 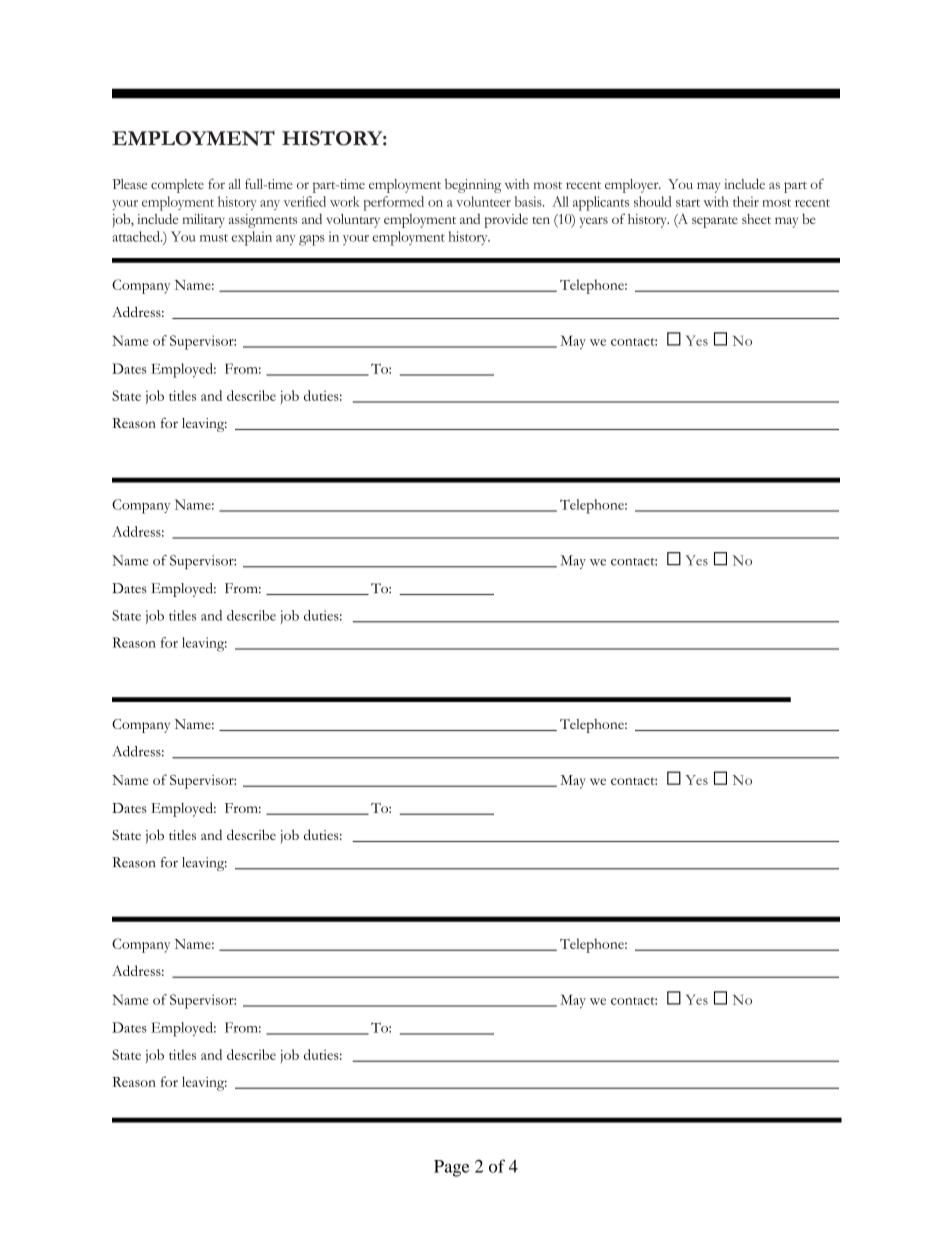 I want to click on Page, so click(x=451, y=1168).
